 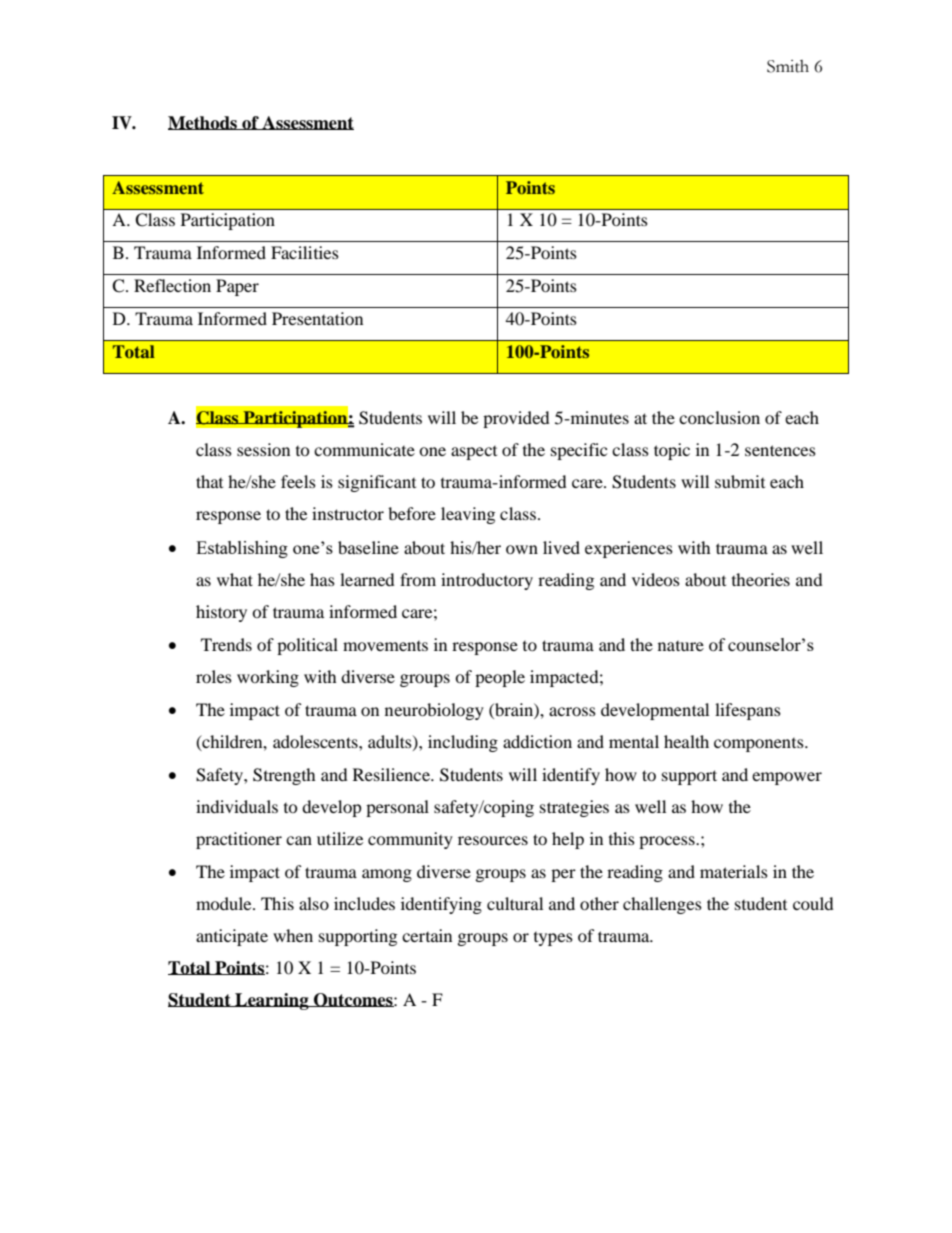 I want to click on leaving, so click(x=468, y=515).
